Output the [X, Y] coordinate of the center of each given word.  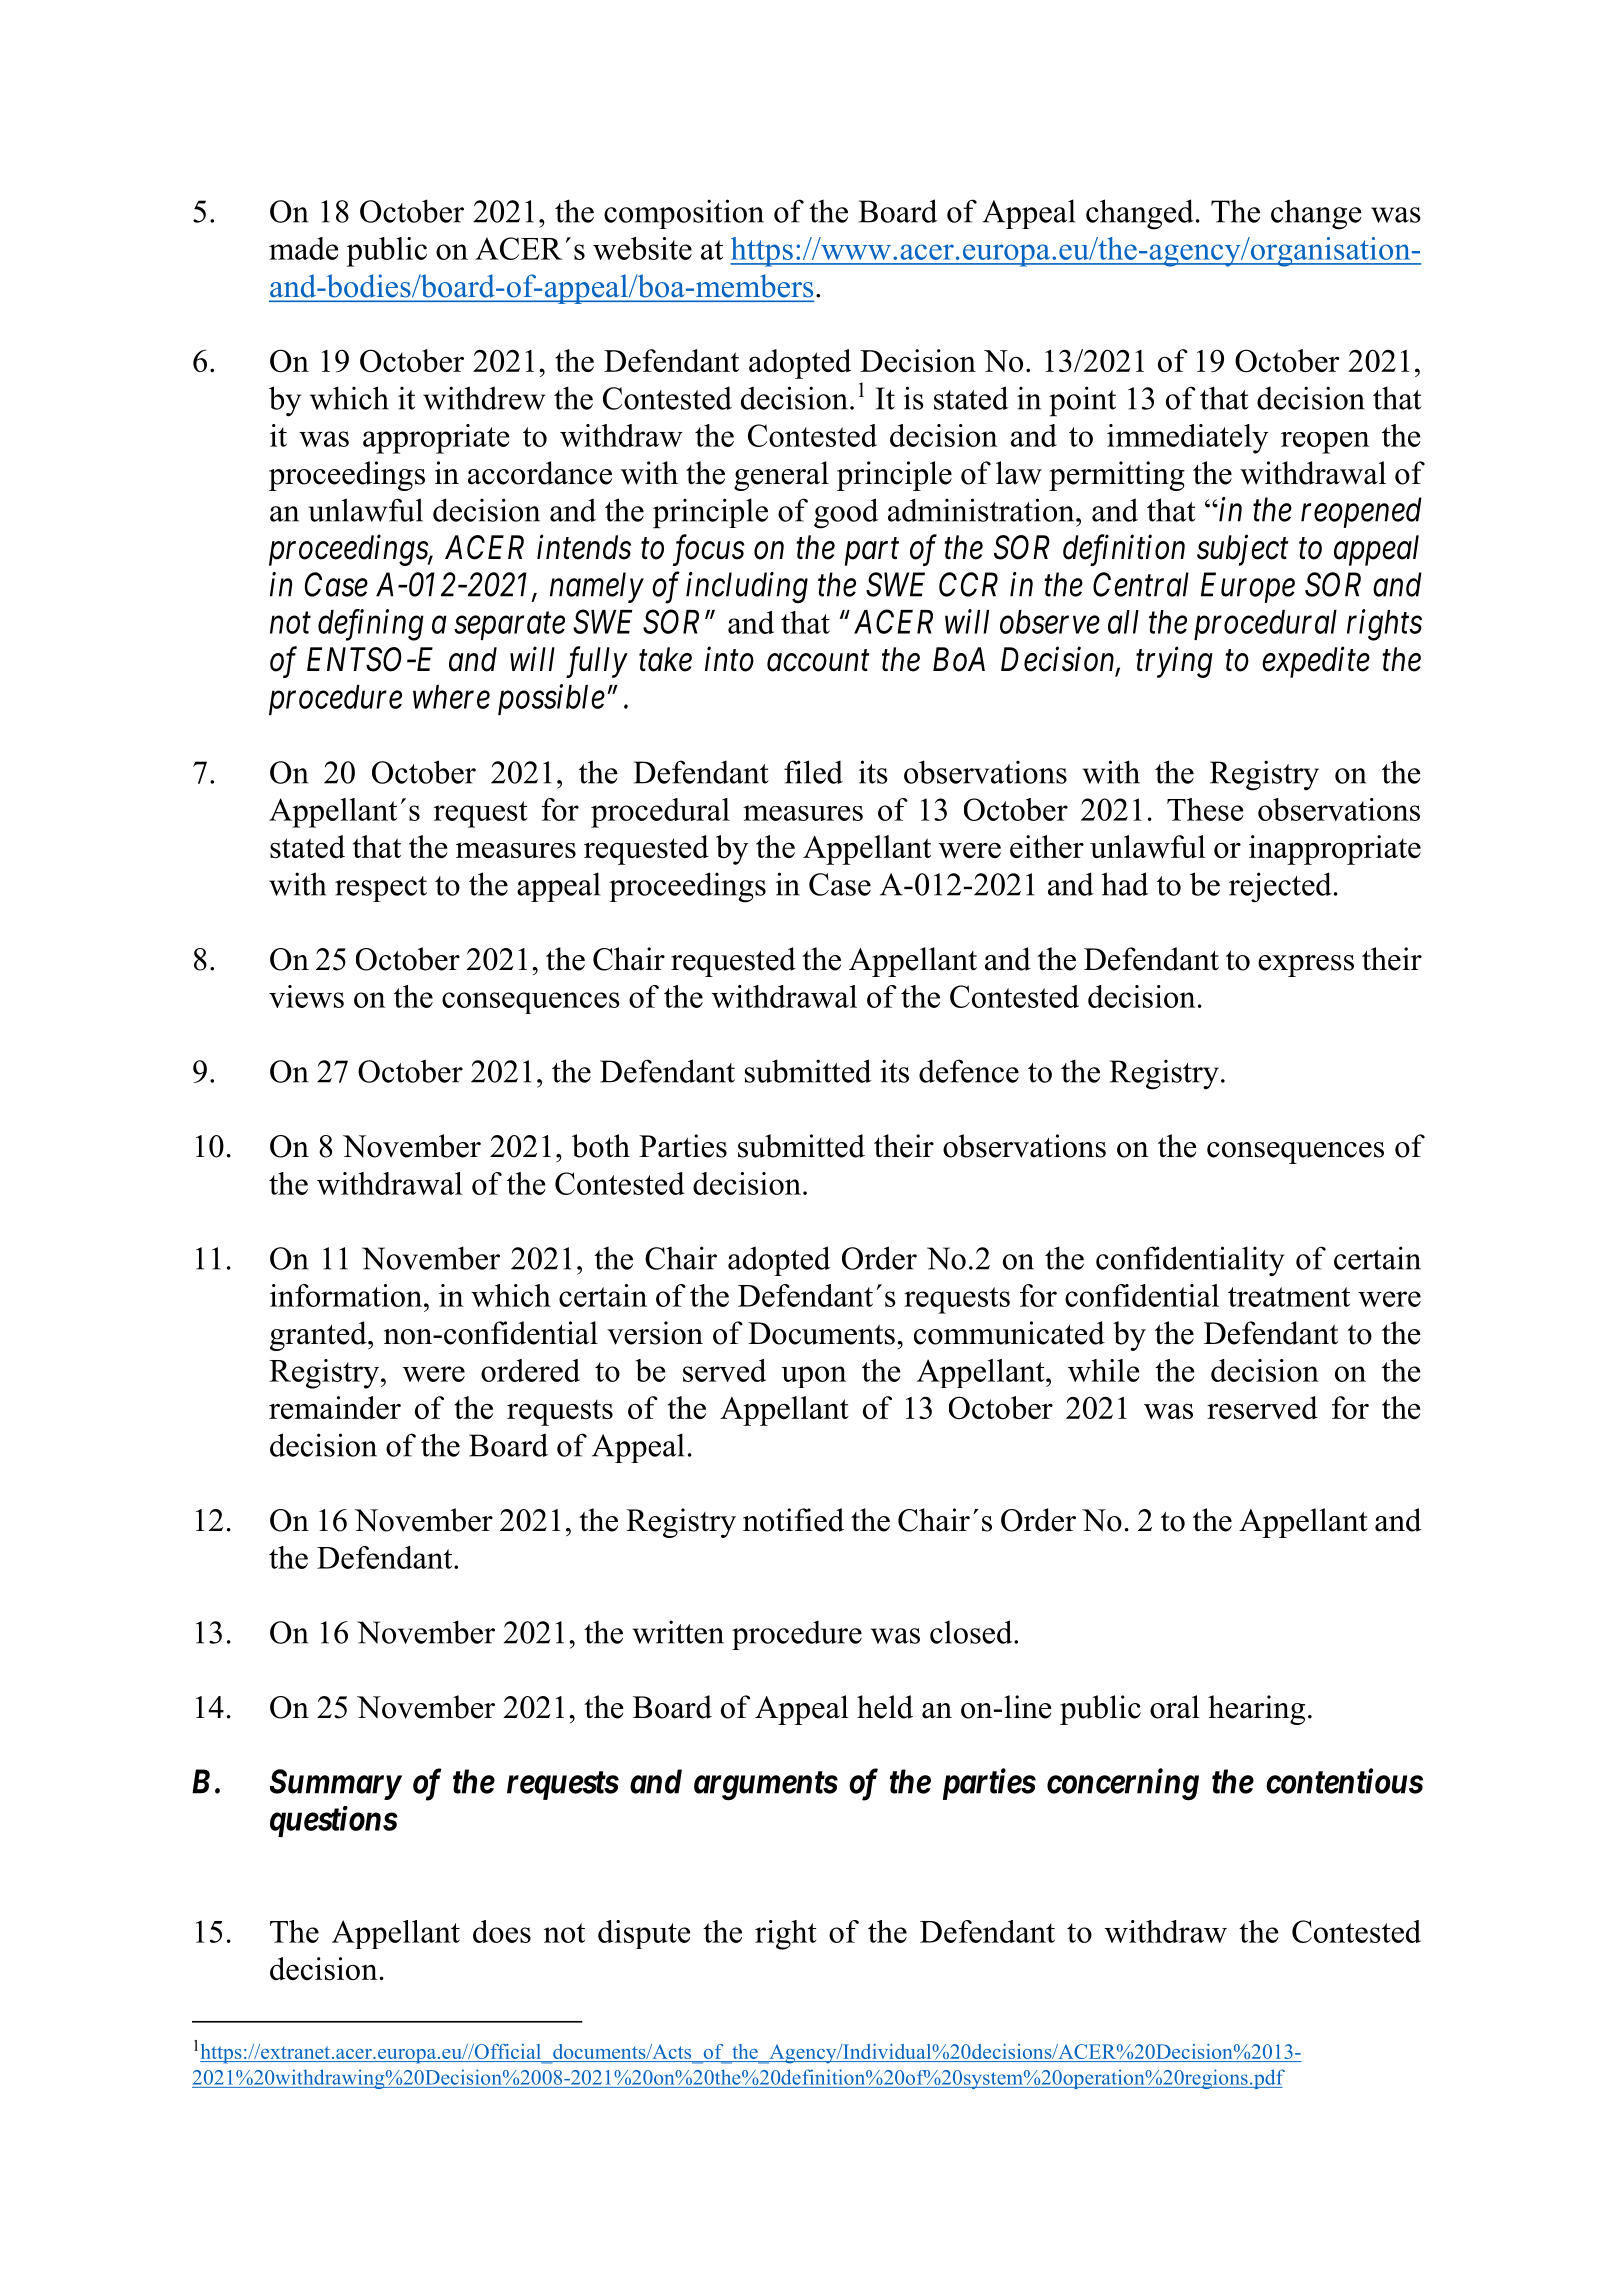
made [303, 248]
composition [684, 214]
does [502, 1931]
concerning [1123, 1784]
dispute [644, 1934]
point [1082, 401]
